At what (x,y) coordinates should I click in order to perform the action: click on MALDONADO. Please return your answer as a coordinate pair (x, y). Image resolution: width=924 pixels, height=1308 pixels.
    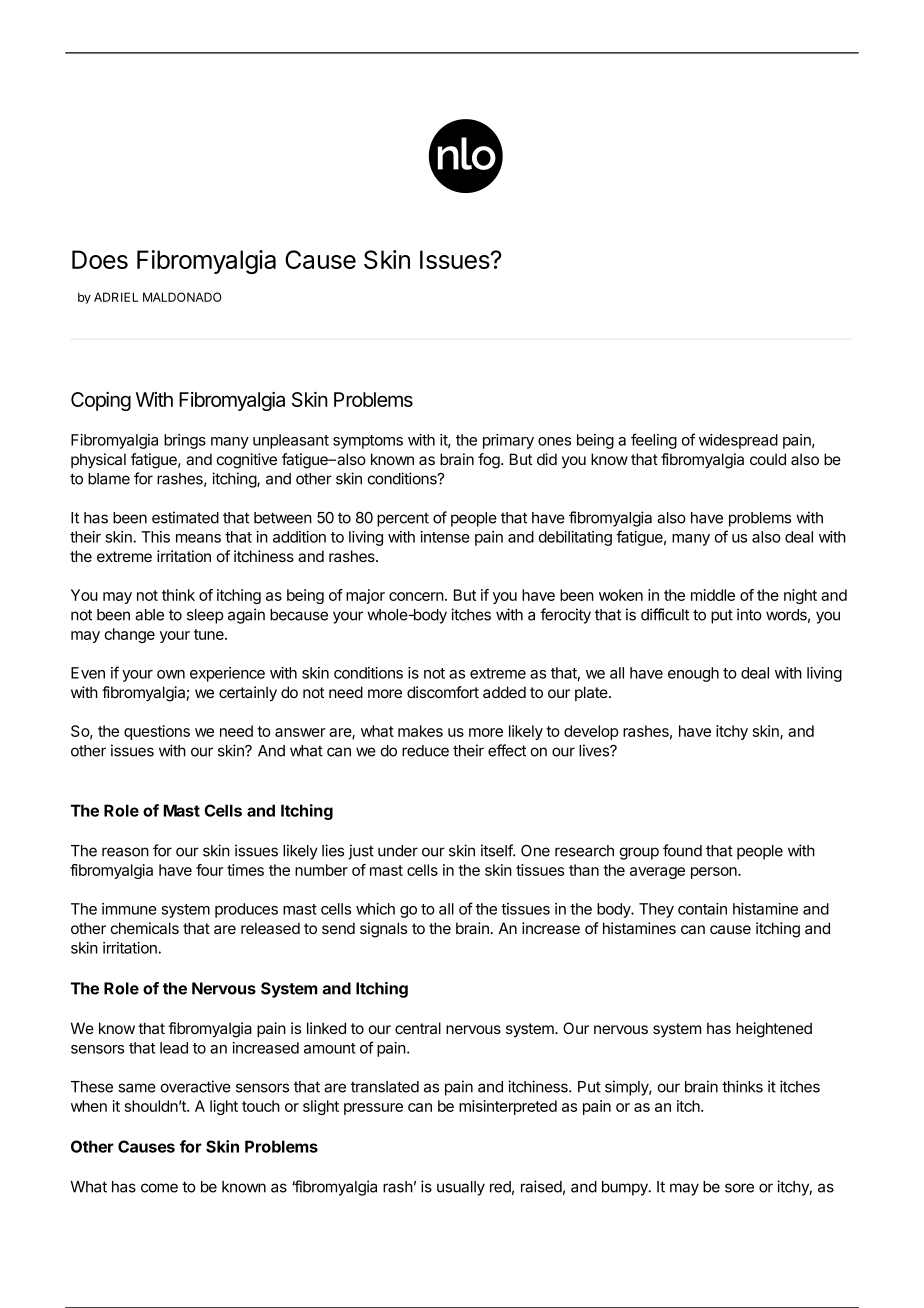
    Looking at the image, I should click on (182, 297).
